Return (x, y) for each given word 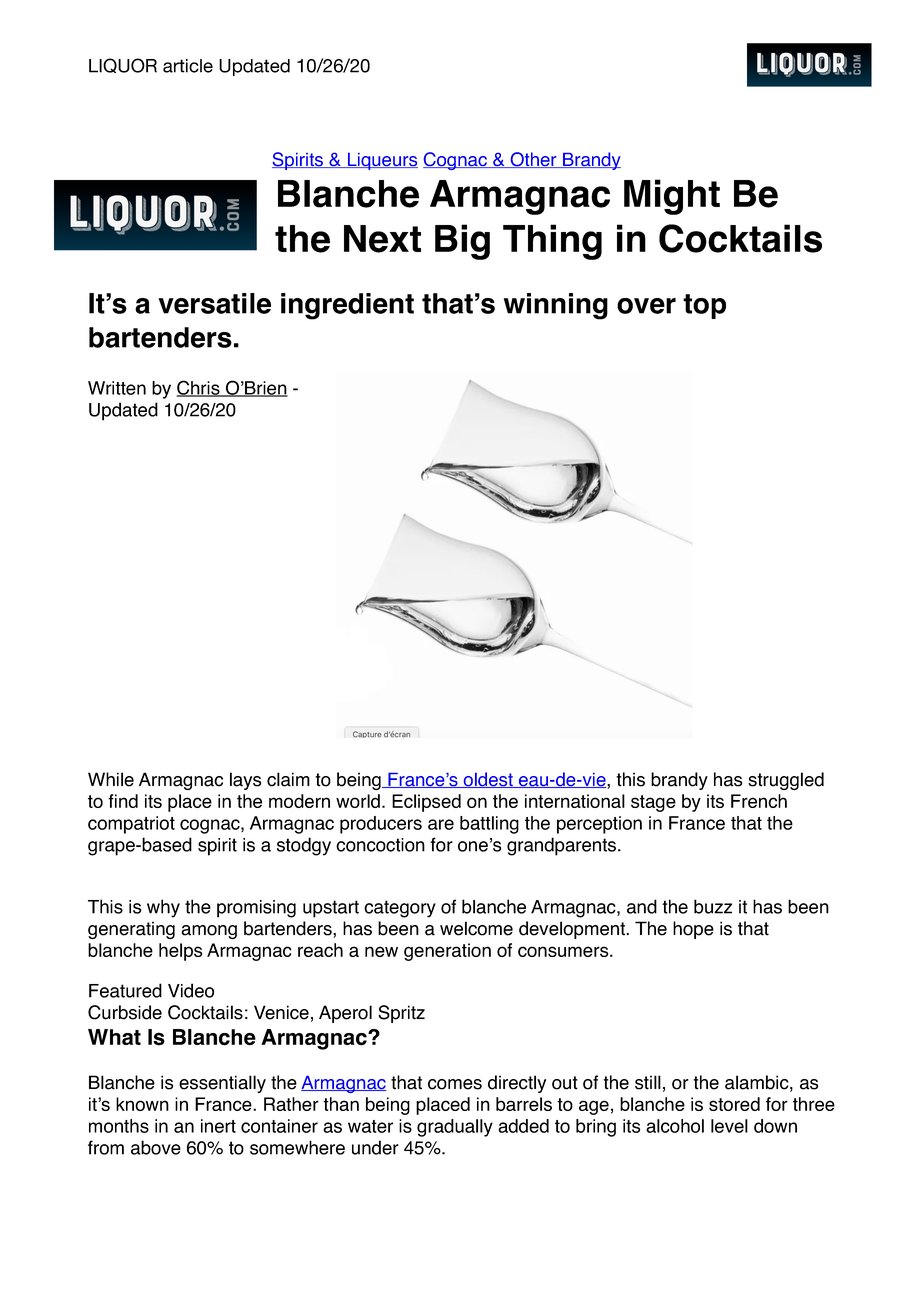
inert (218, 1126)
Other (533, 160)
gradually (455, 1128)
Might (672, 197)
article (188, 66)
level (729, 1126)
